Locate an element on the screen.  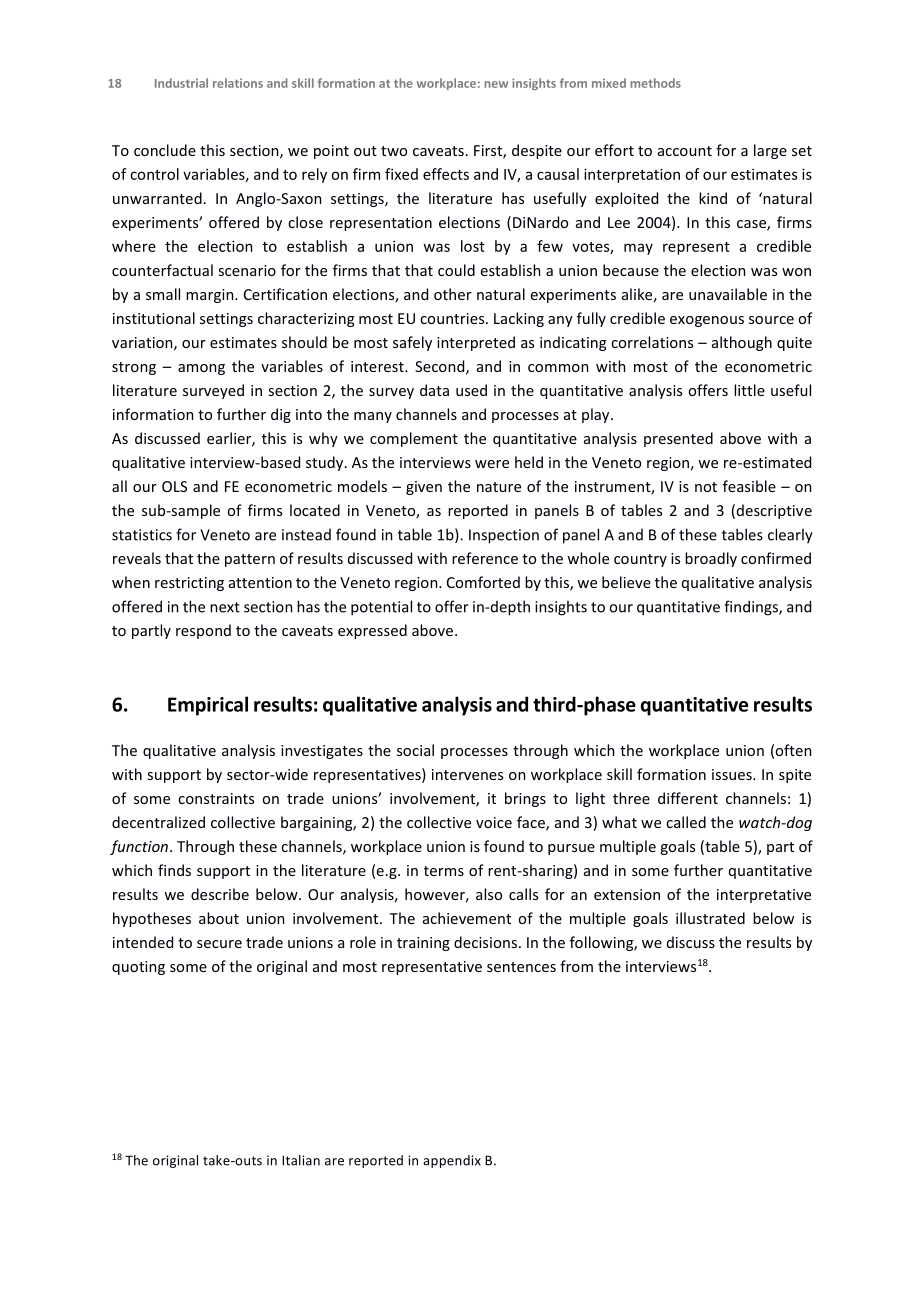
Comforted is located at coordinates (483, 582).
